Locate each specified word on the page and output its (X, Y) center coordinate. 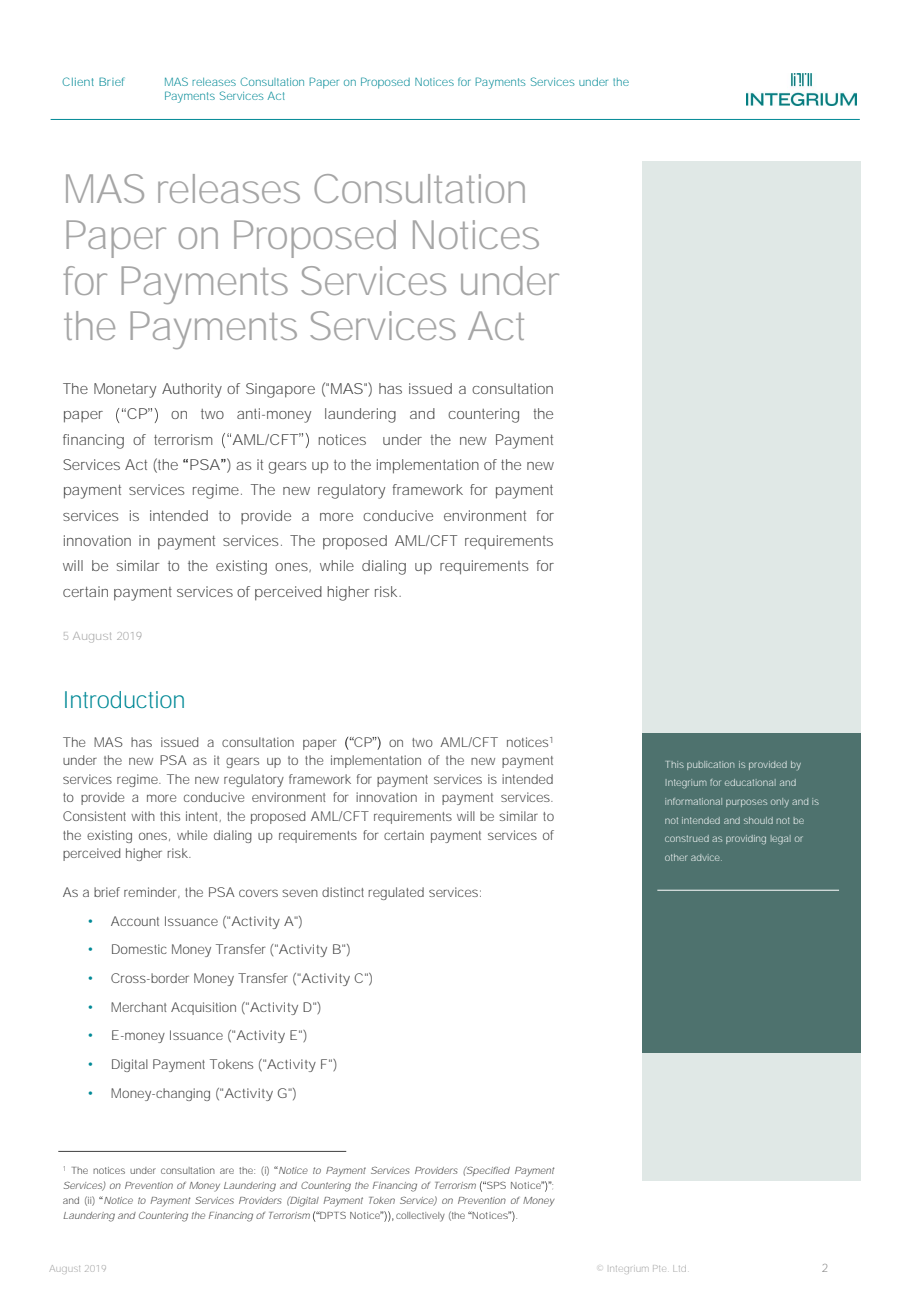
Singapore (280, 390)
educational (750, 782)
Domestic (139, 949)
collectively (420, 1217)
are (227, 1171)
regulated (396, 893)
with (143, 816)
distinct (343, 892)
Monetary (125, 390)
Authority (192, 390)
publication (710, 765)
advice (706, 857)
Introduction (124, 699)
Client (78, 81)
